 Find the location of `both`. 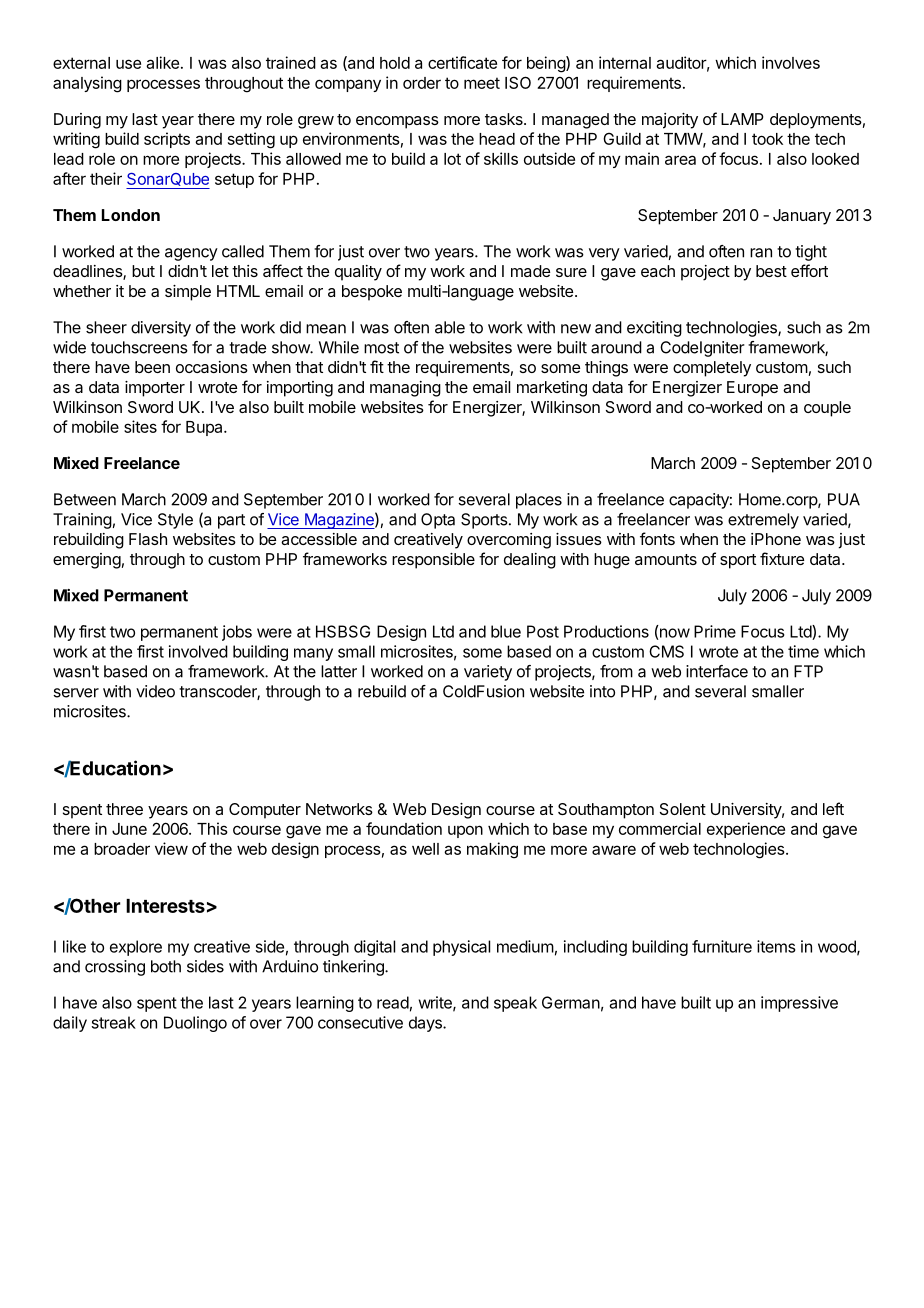

both is located at coordinates (166, 966).
